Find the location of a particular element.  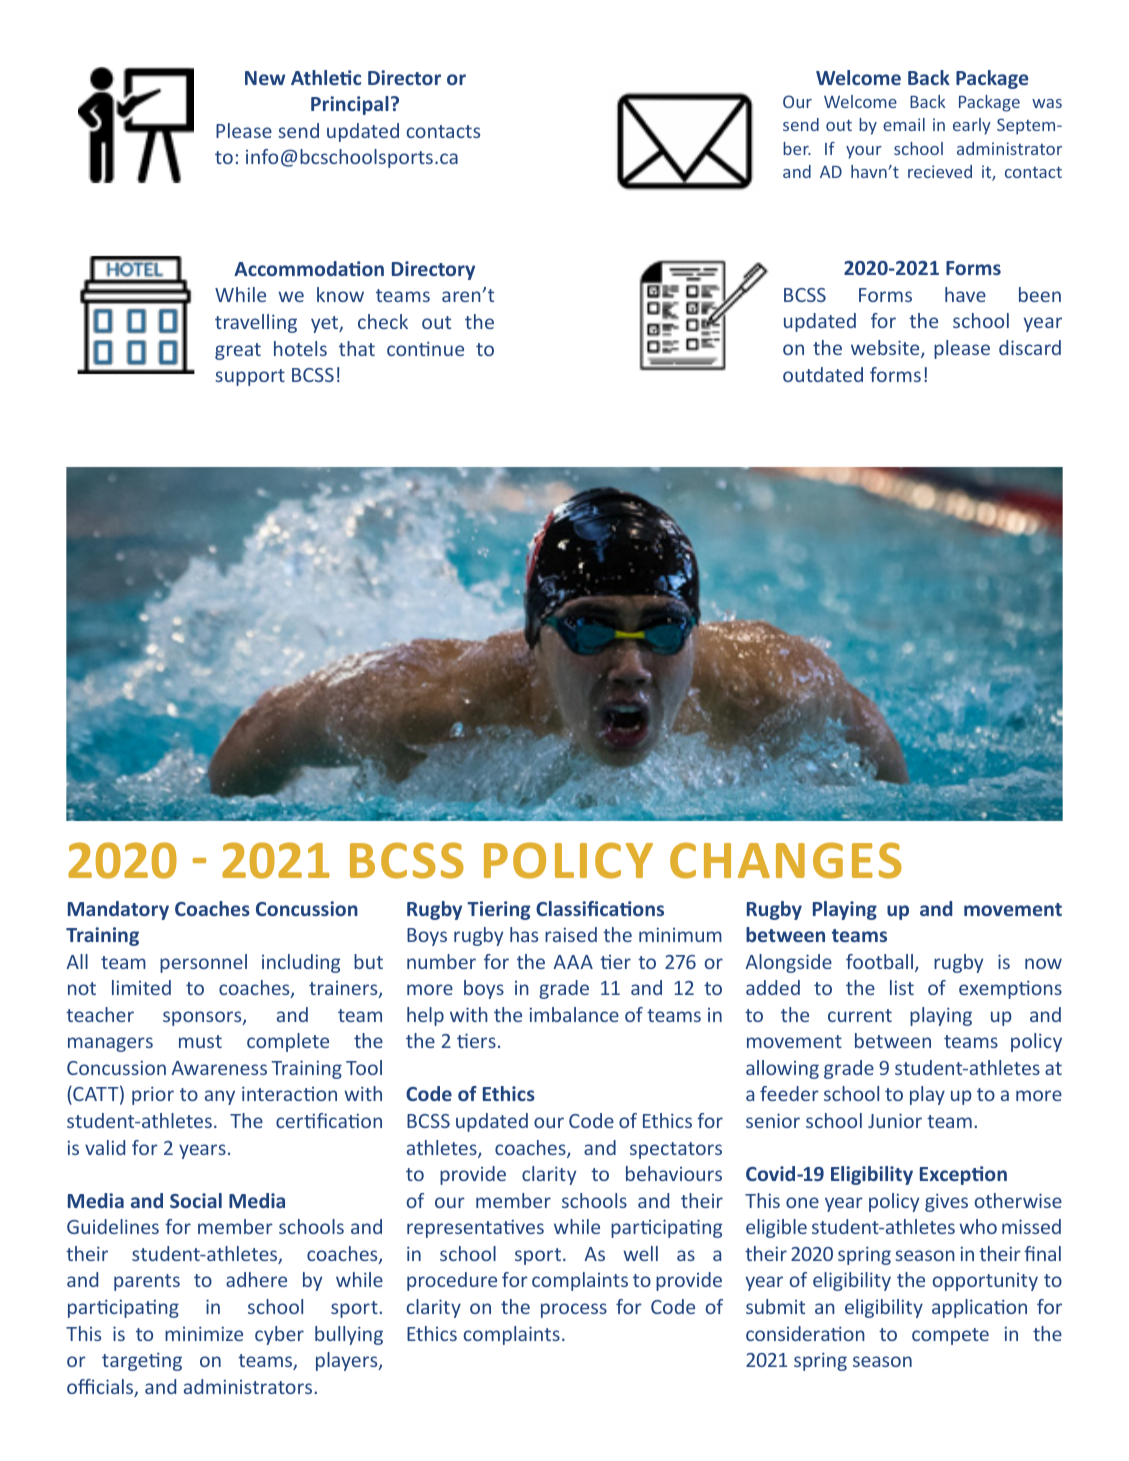

New is located at coordinates (265, 78).
